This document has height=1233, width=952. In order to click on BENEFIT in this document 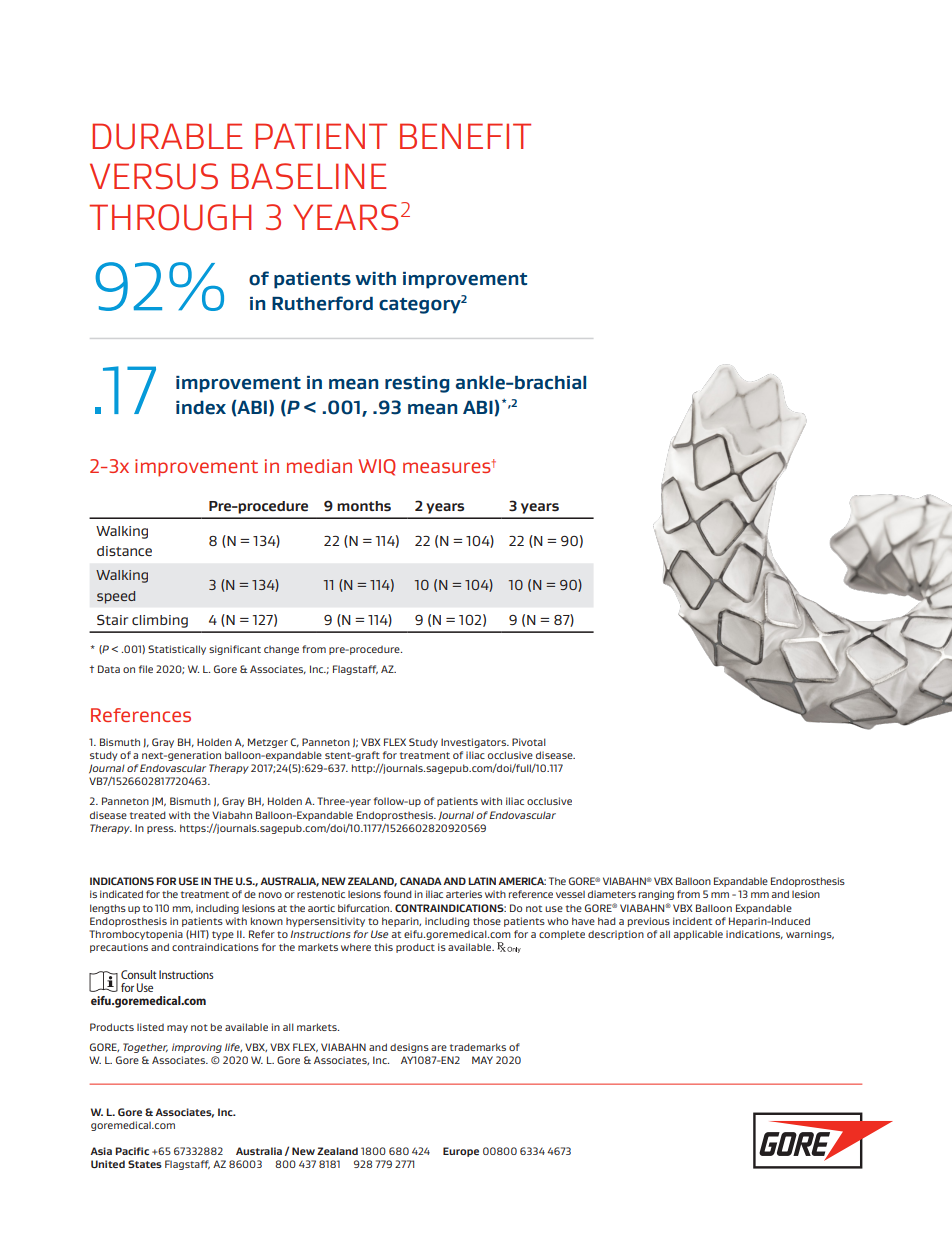, I will do `click(465, 136)`.
